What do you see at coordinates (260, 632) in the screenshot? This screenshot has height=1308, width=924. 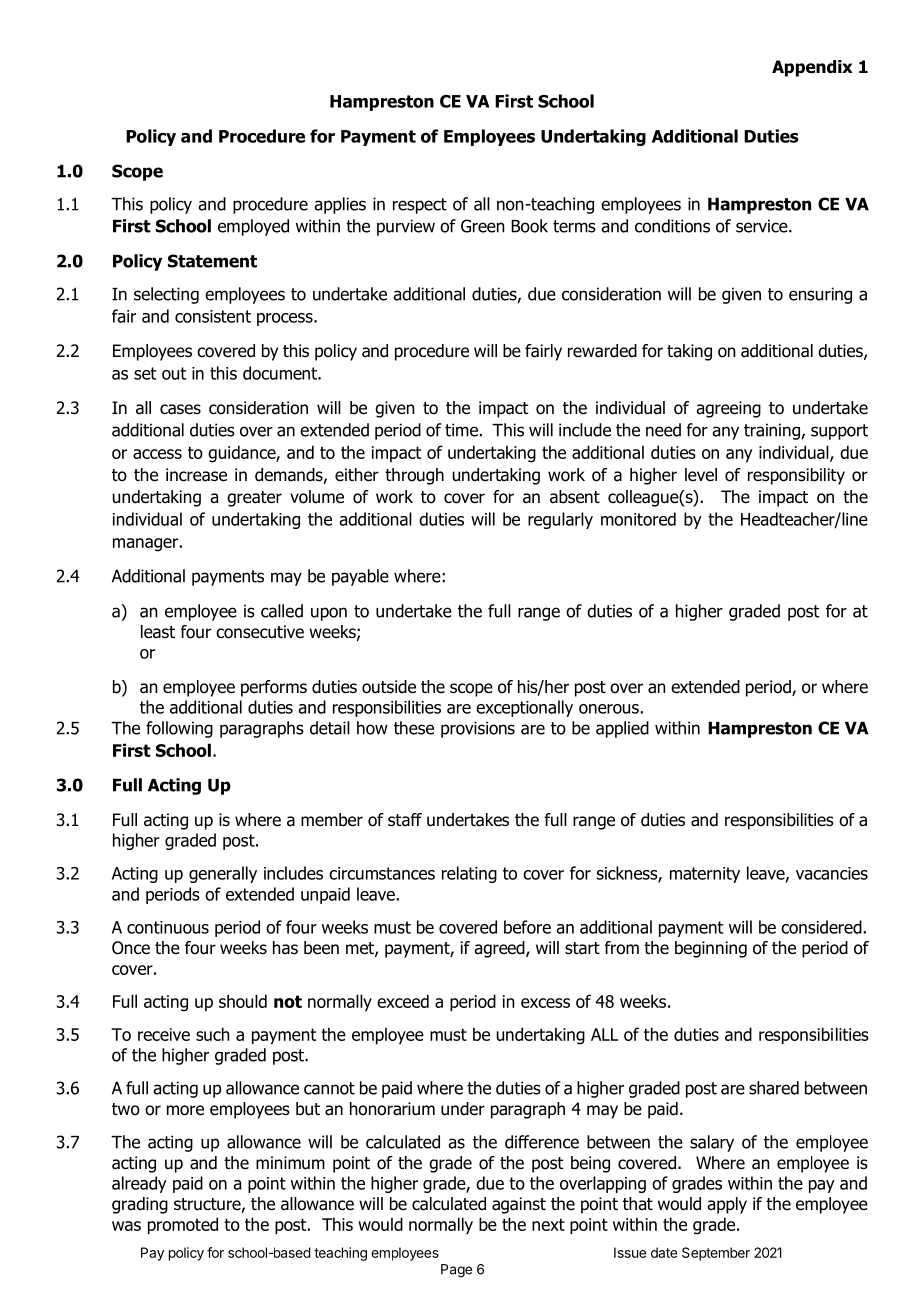 I see `consecutive` at bounding box center [260, 632].
